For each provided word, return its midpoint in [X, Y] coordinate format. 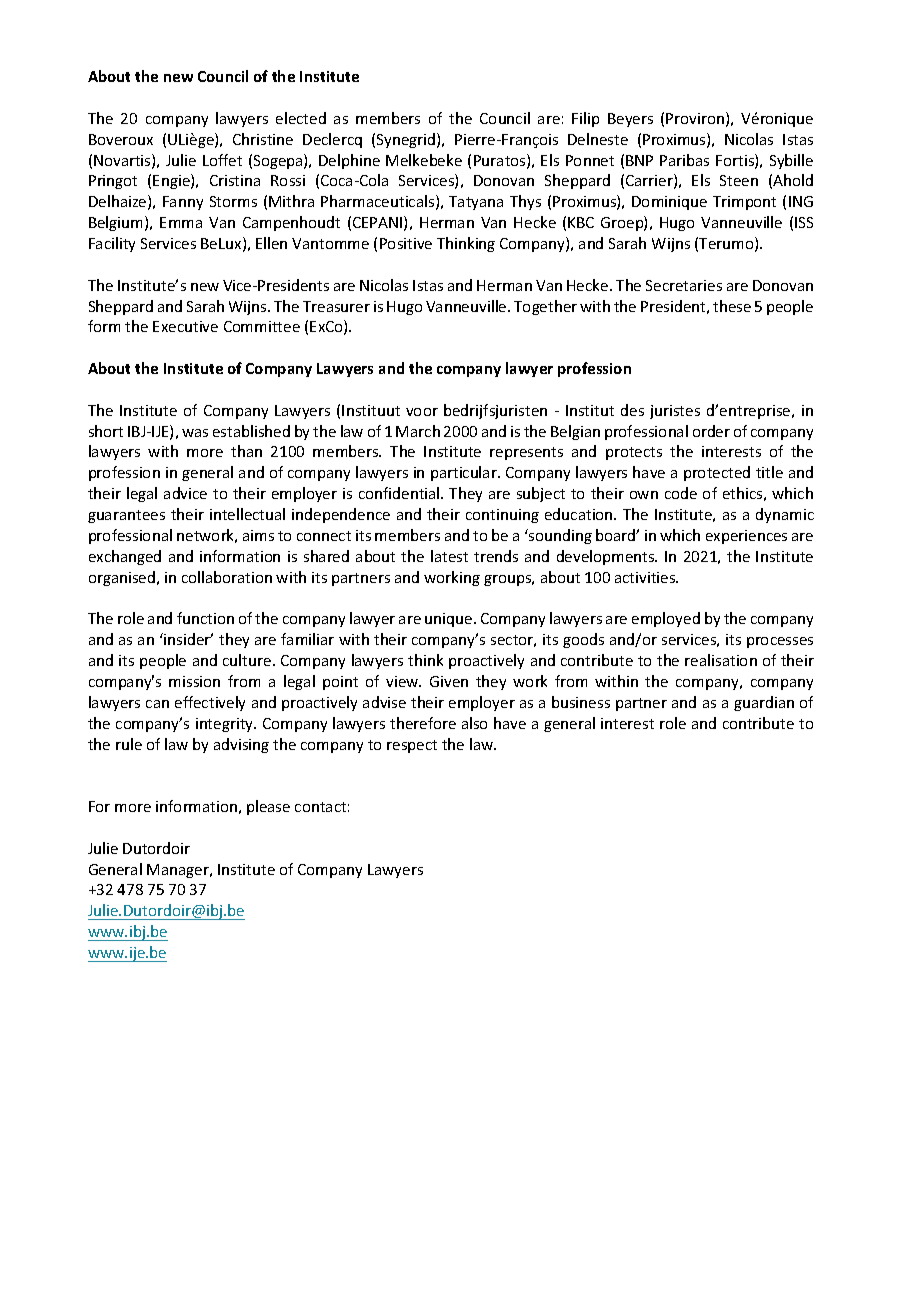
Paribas [684, 160]
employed [666, 619]
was [195, 433]
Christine [263, 139]
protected [717, 473]
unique [450, 620]
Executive [185, 326]
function [205, 618]
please [268, 807]
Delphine [349, 161]
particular [465, 473]
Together [545, 307]
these [732, 306]
